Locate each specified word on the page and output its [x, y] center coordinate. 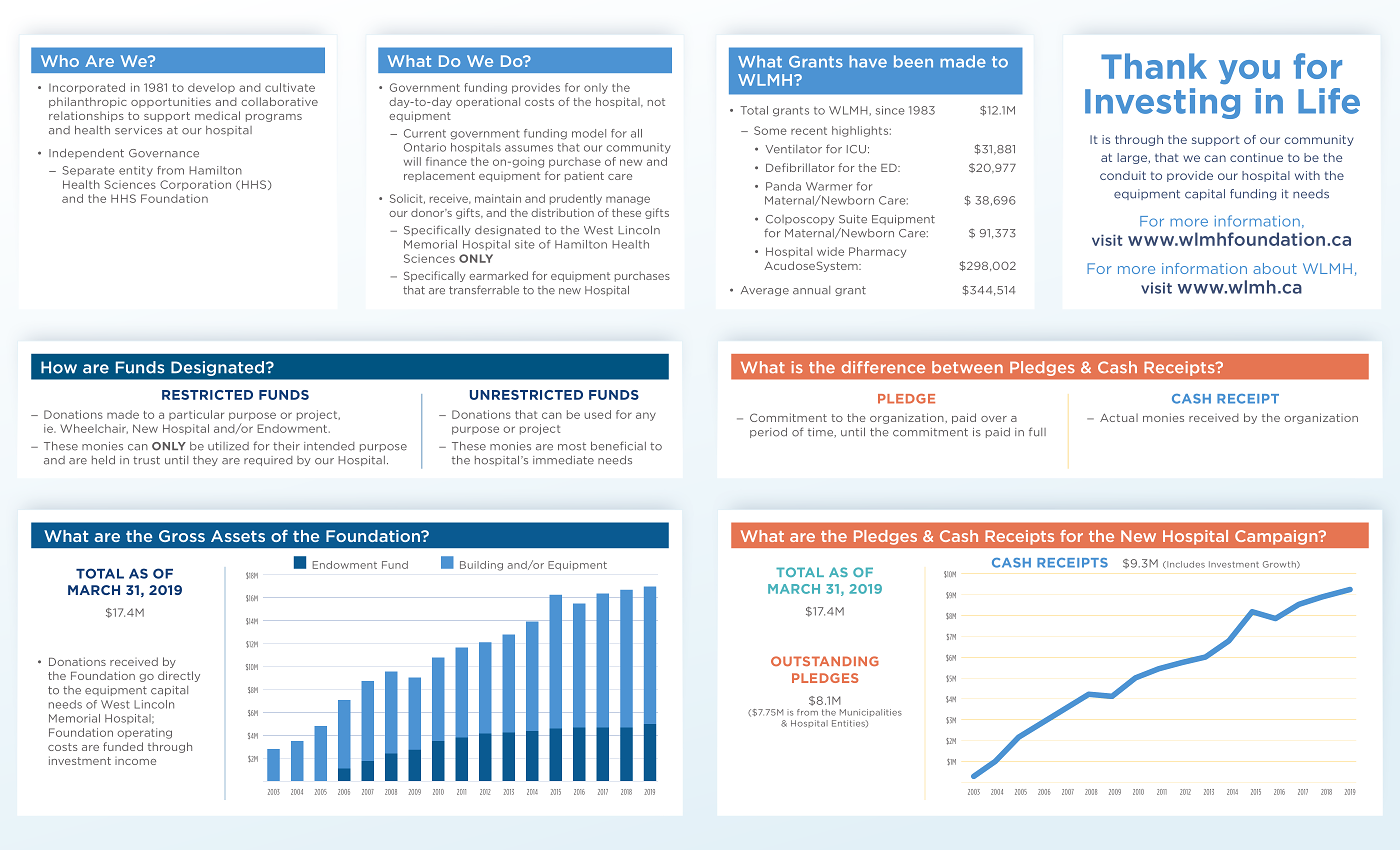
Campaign [1277, 537]
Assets [238, 536]
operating [144, 733]
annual [811, 290]
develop [211, 88]
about [1275, 268]
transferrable [484, 290]
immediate [563, 460]
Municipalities [871, 713]
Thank [1154, 66]
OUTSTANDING [825, 661]
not [656, 102]
